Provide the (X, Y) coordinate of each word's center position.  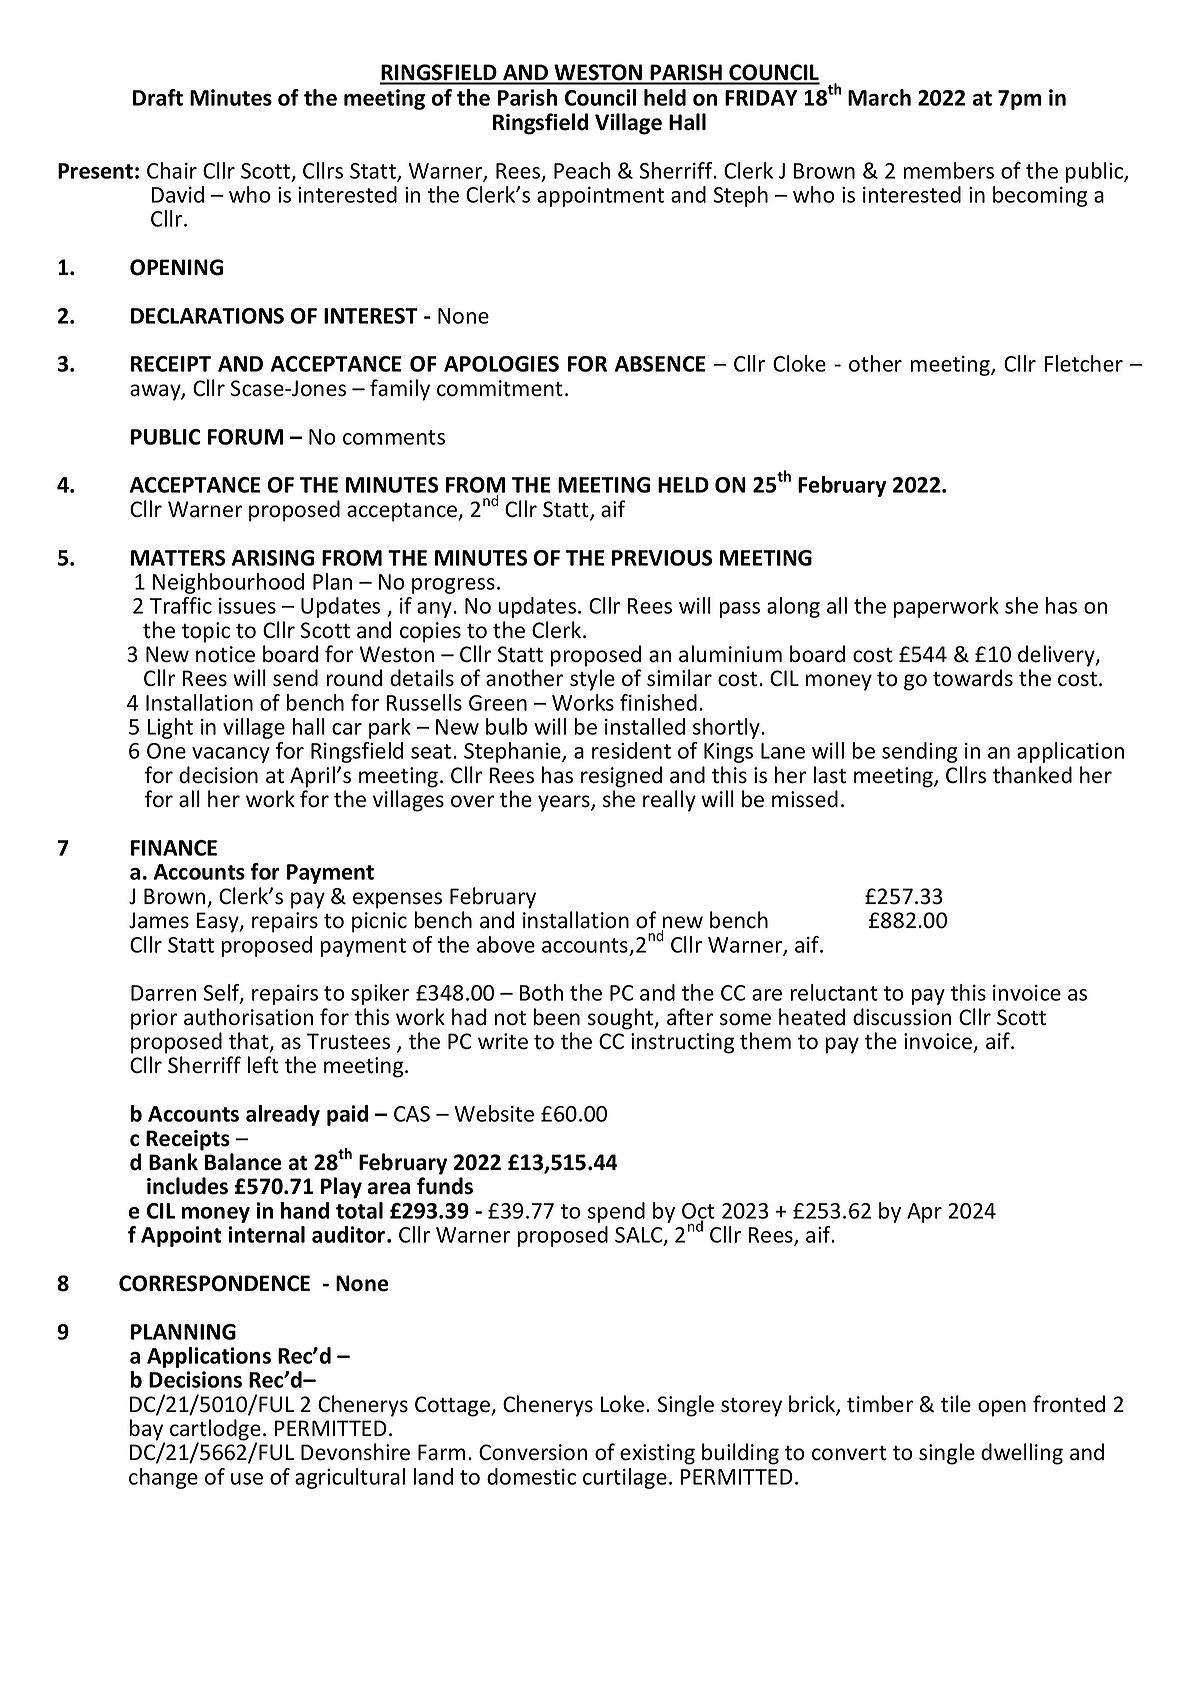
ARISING (273, 558)
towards (973, 678)
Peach (582, 170)
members (948, 170)
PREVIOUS (662, 558)
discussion (902, 1017)
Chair (172, 170)
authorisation (248, 1017)
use (247, 1479)
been (556, 1017)
